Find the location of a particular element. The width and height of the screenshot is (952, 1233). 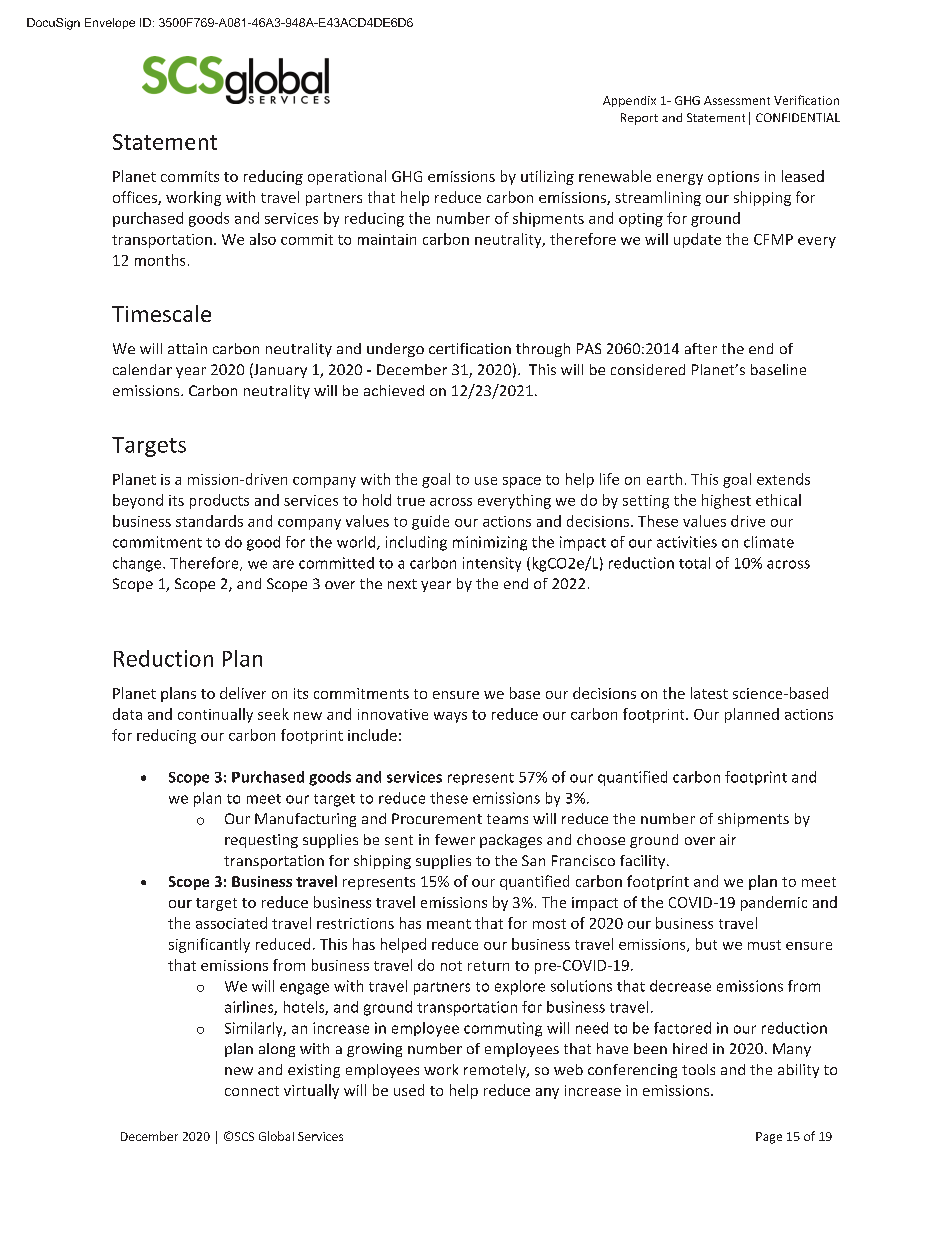

change is located at coordinates (138, 564).
